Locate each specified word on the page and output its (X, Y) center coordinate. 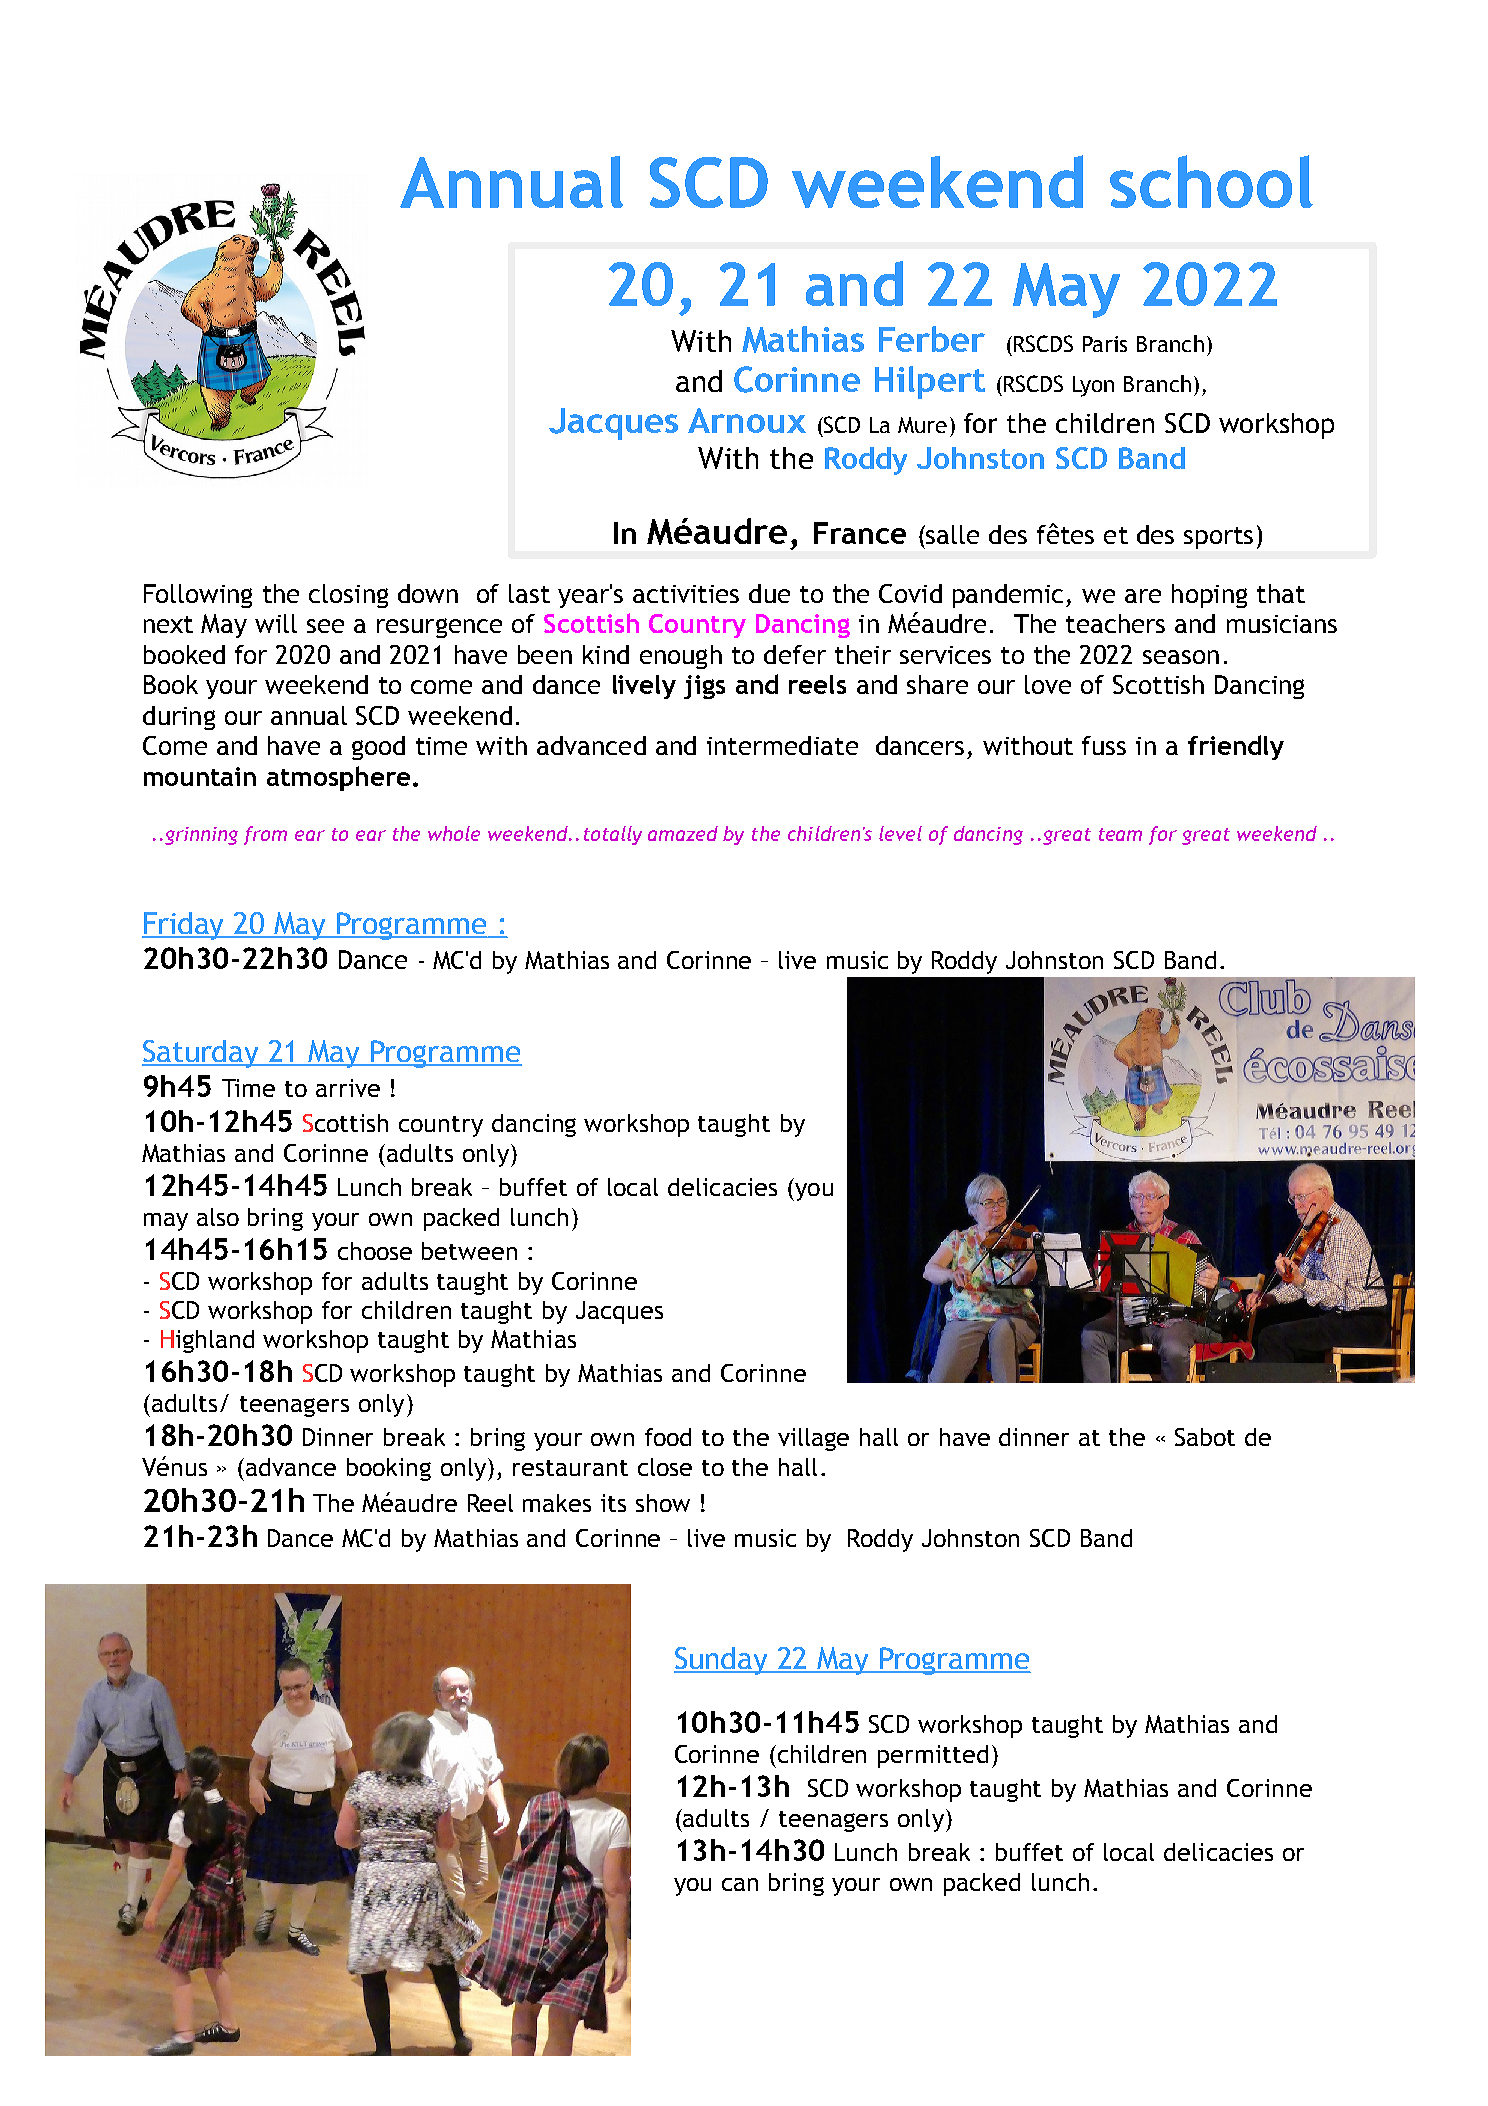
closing (348, 596)
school (1211, 181)
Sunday (722, 1661)
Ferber (932, 339)
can (740, 1884)
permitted (933, 1756)
